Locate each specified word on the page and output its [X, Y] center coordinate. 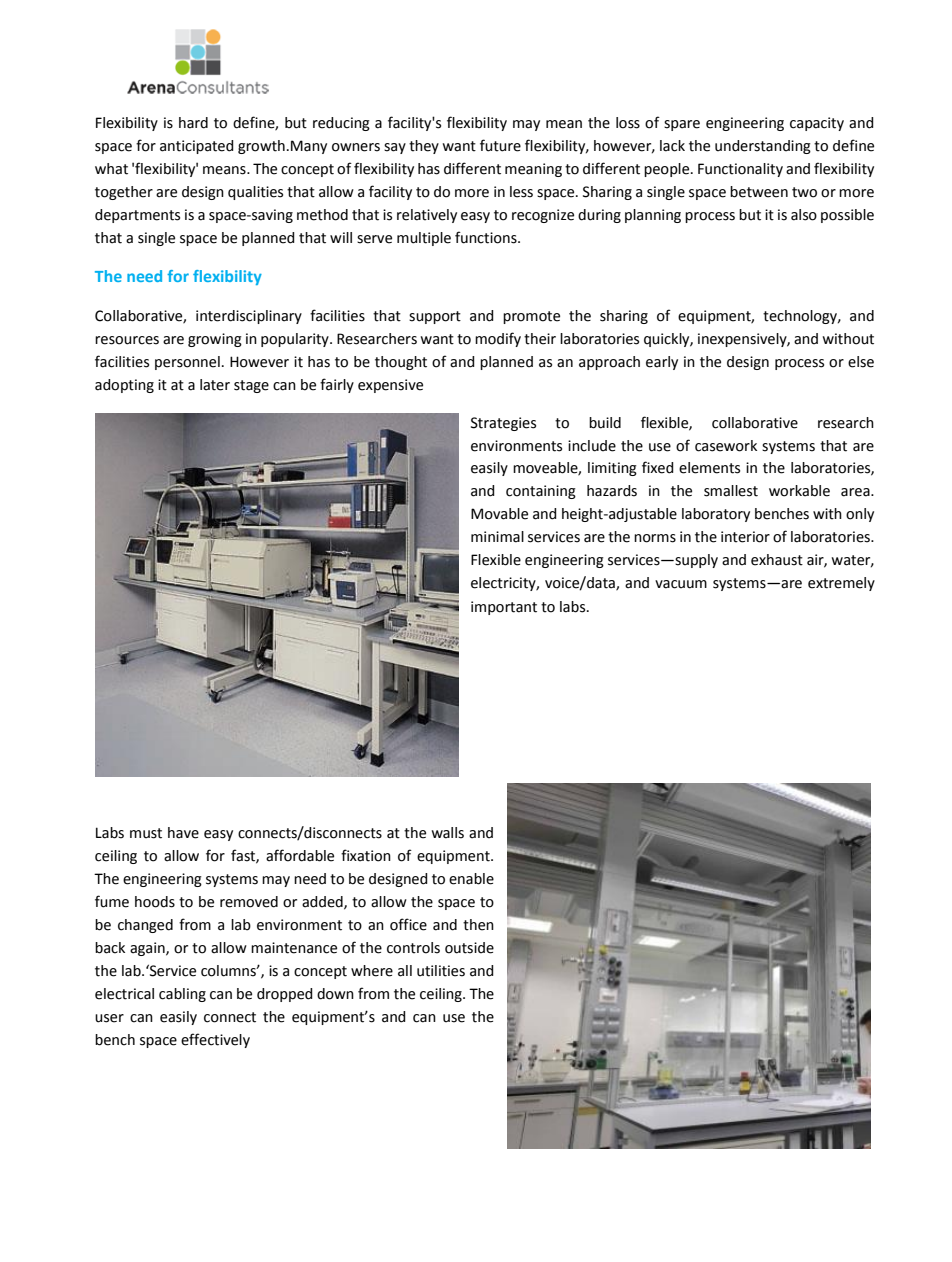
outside [469, 948]
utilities [441, 971]
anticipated [197, 147]
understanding [763, 147]
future [500, 145]
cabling [182, 995]
